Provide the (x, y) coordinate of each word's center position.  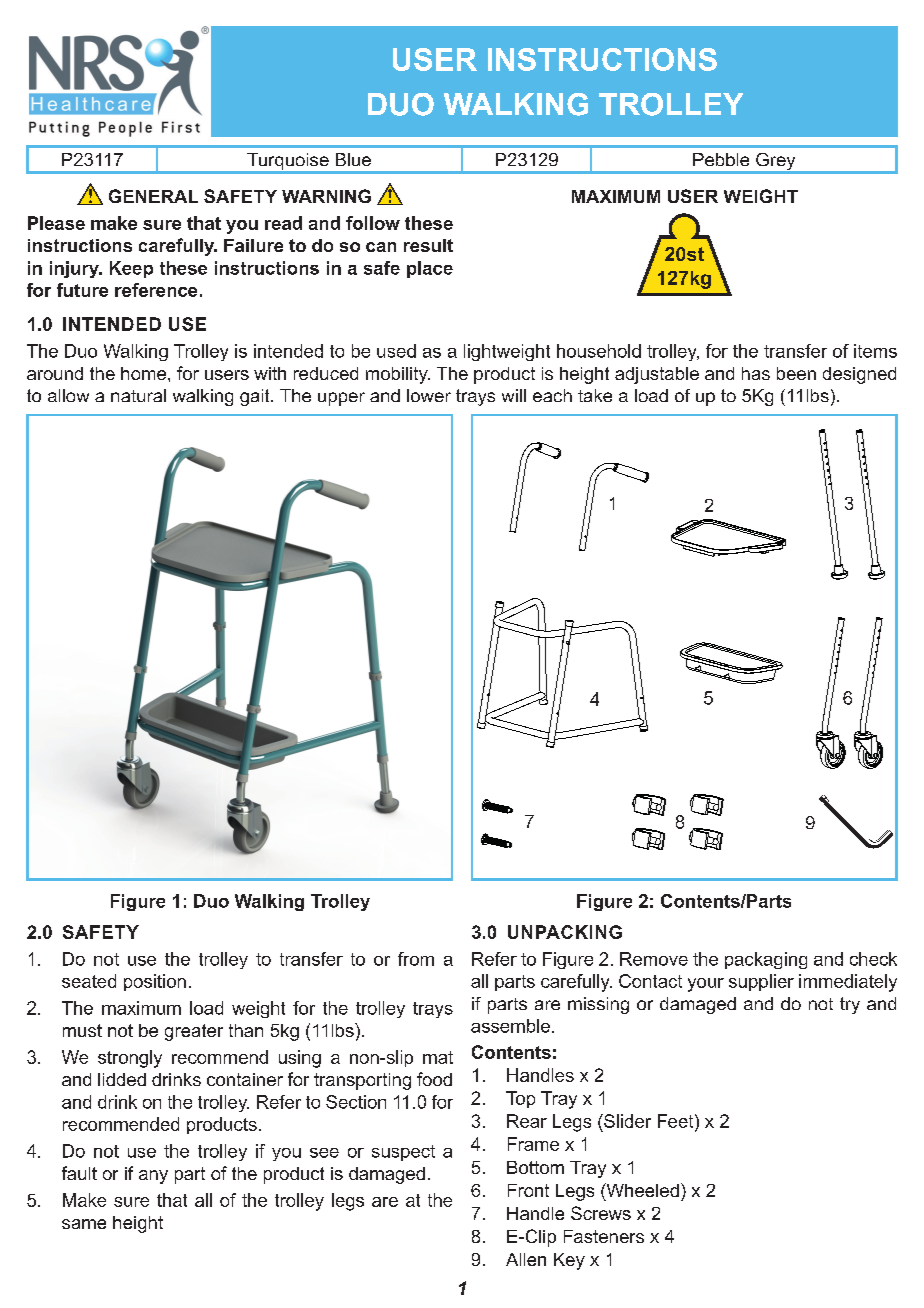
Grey (776, 163)
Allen (526, 1259)
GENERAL (153, 196)
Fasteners (604, 1236)
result (428, 245)
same (84, 1224)
